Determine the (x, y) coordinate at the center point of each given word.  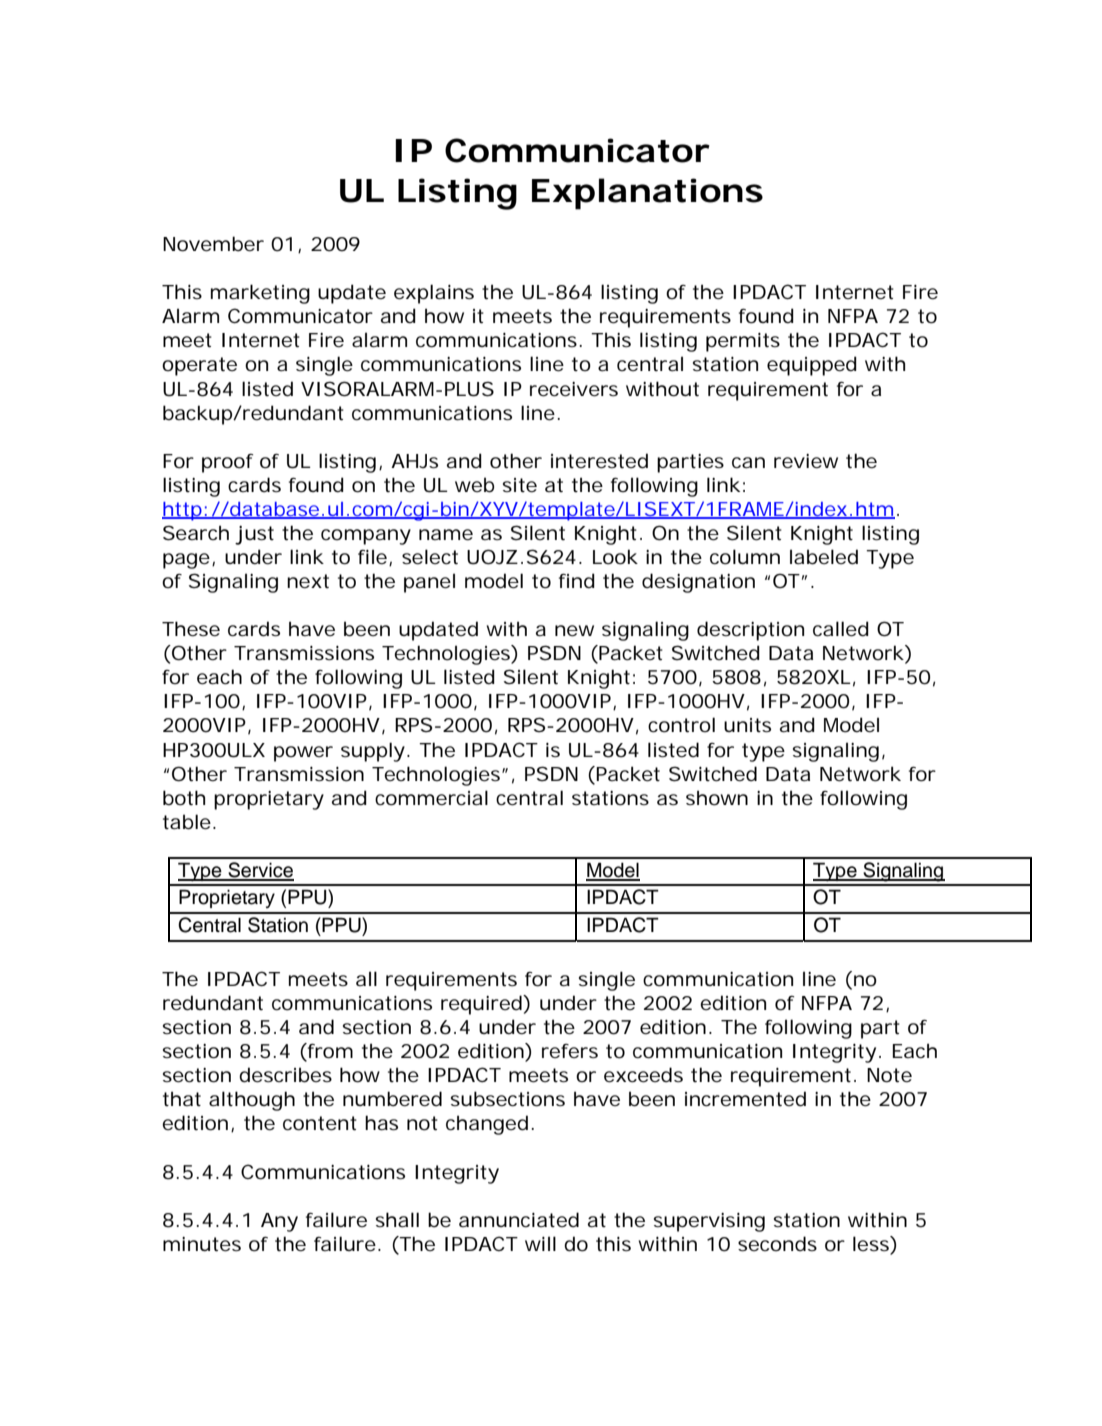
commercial (431, 798)
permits (743, 342)
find (577, 581)
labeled (824, 557)
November (213, 244)
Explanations (647, 194)
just (254, 535)
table (187, 822)
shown (717, 798)
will (540, 1243)
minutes (202, 1244)
